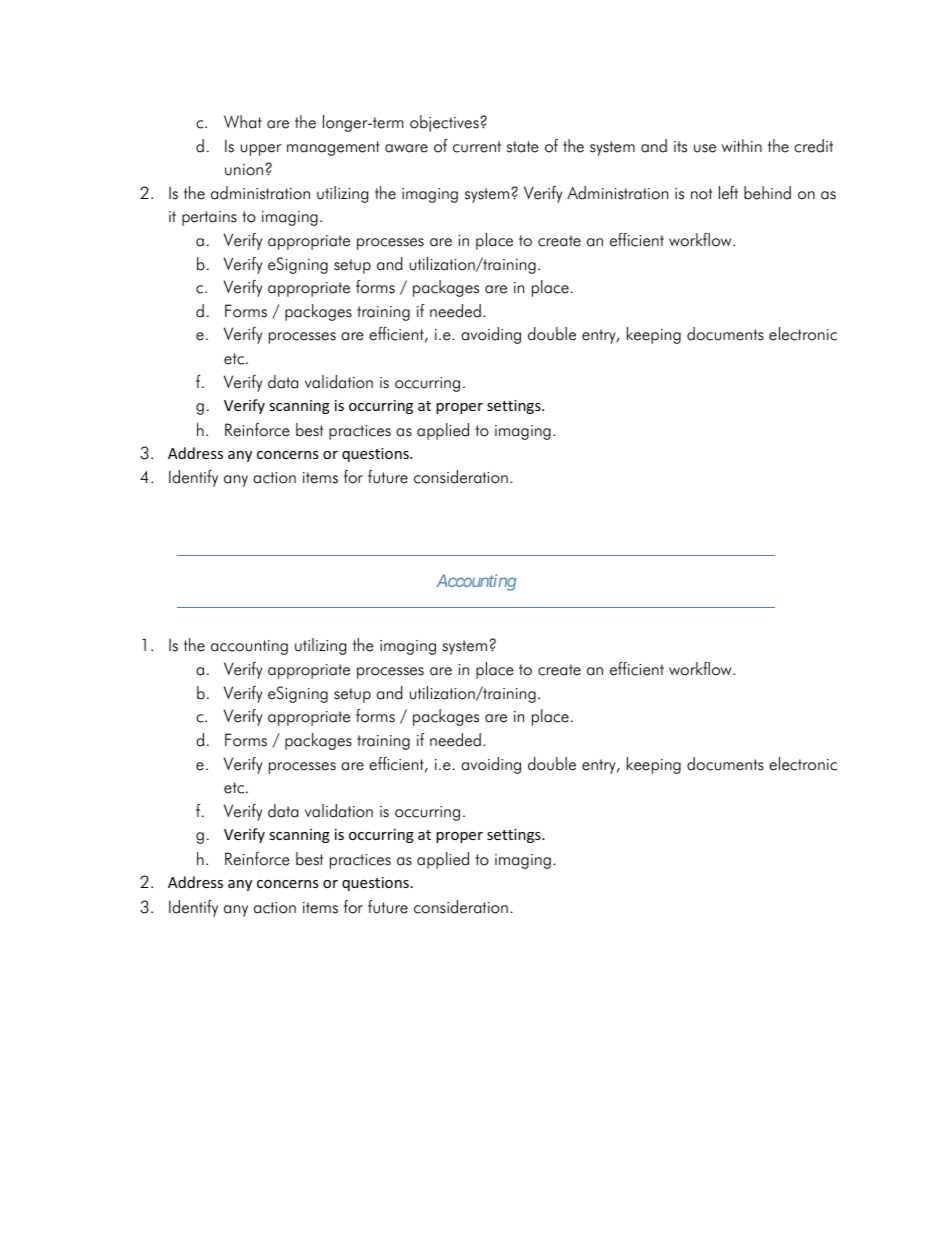  What do you see at coordinates (243, 122) in the page?
I see `What` at bounding box center [243, 122].
